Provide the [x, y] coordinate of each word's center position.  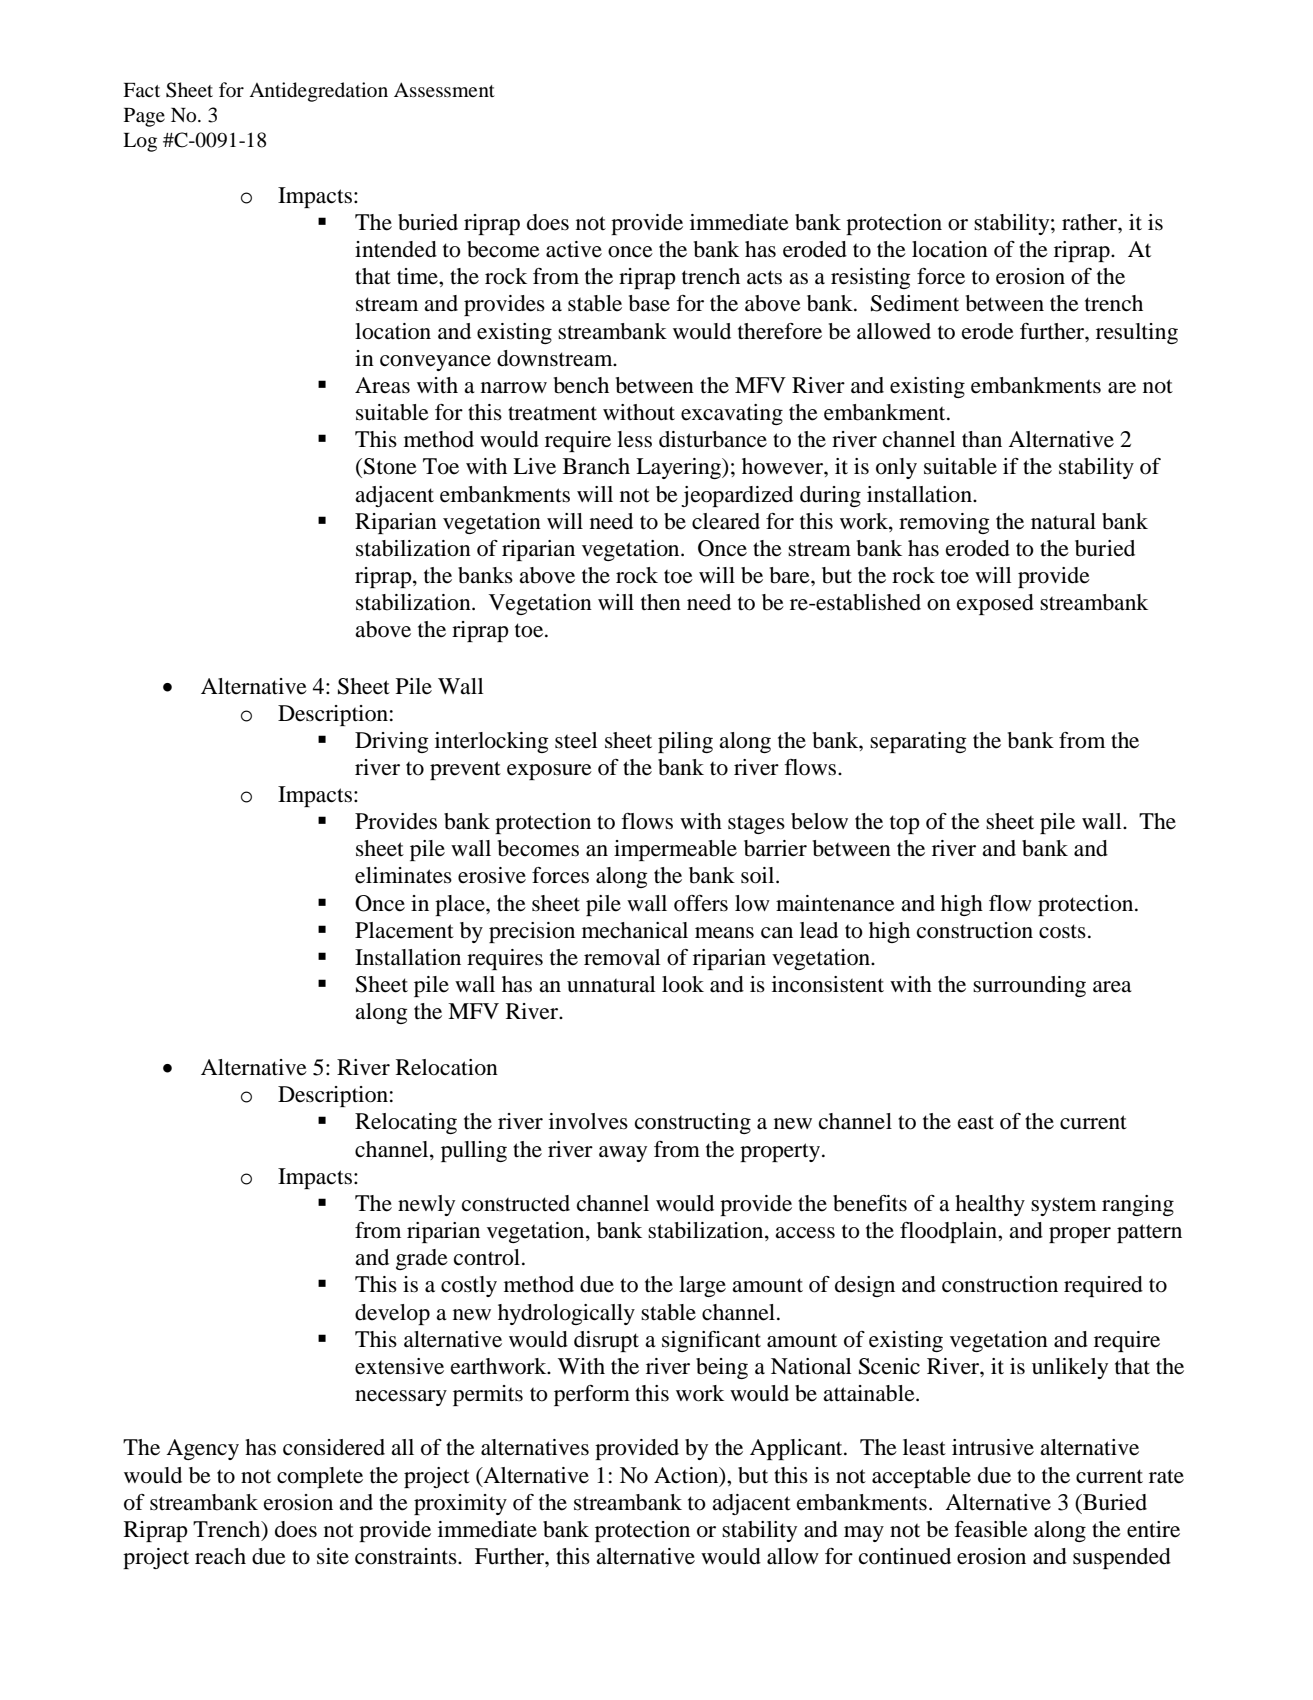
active [574, 249]
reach [220, 1556]
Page [144, 117]
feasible [991, 1529]
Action [687, 1476]
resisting [871, 278]
